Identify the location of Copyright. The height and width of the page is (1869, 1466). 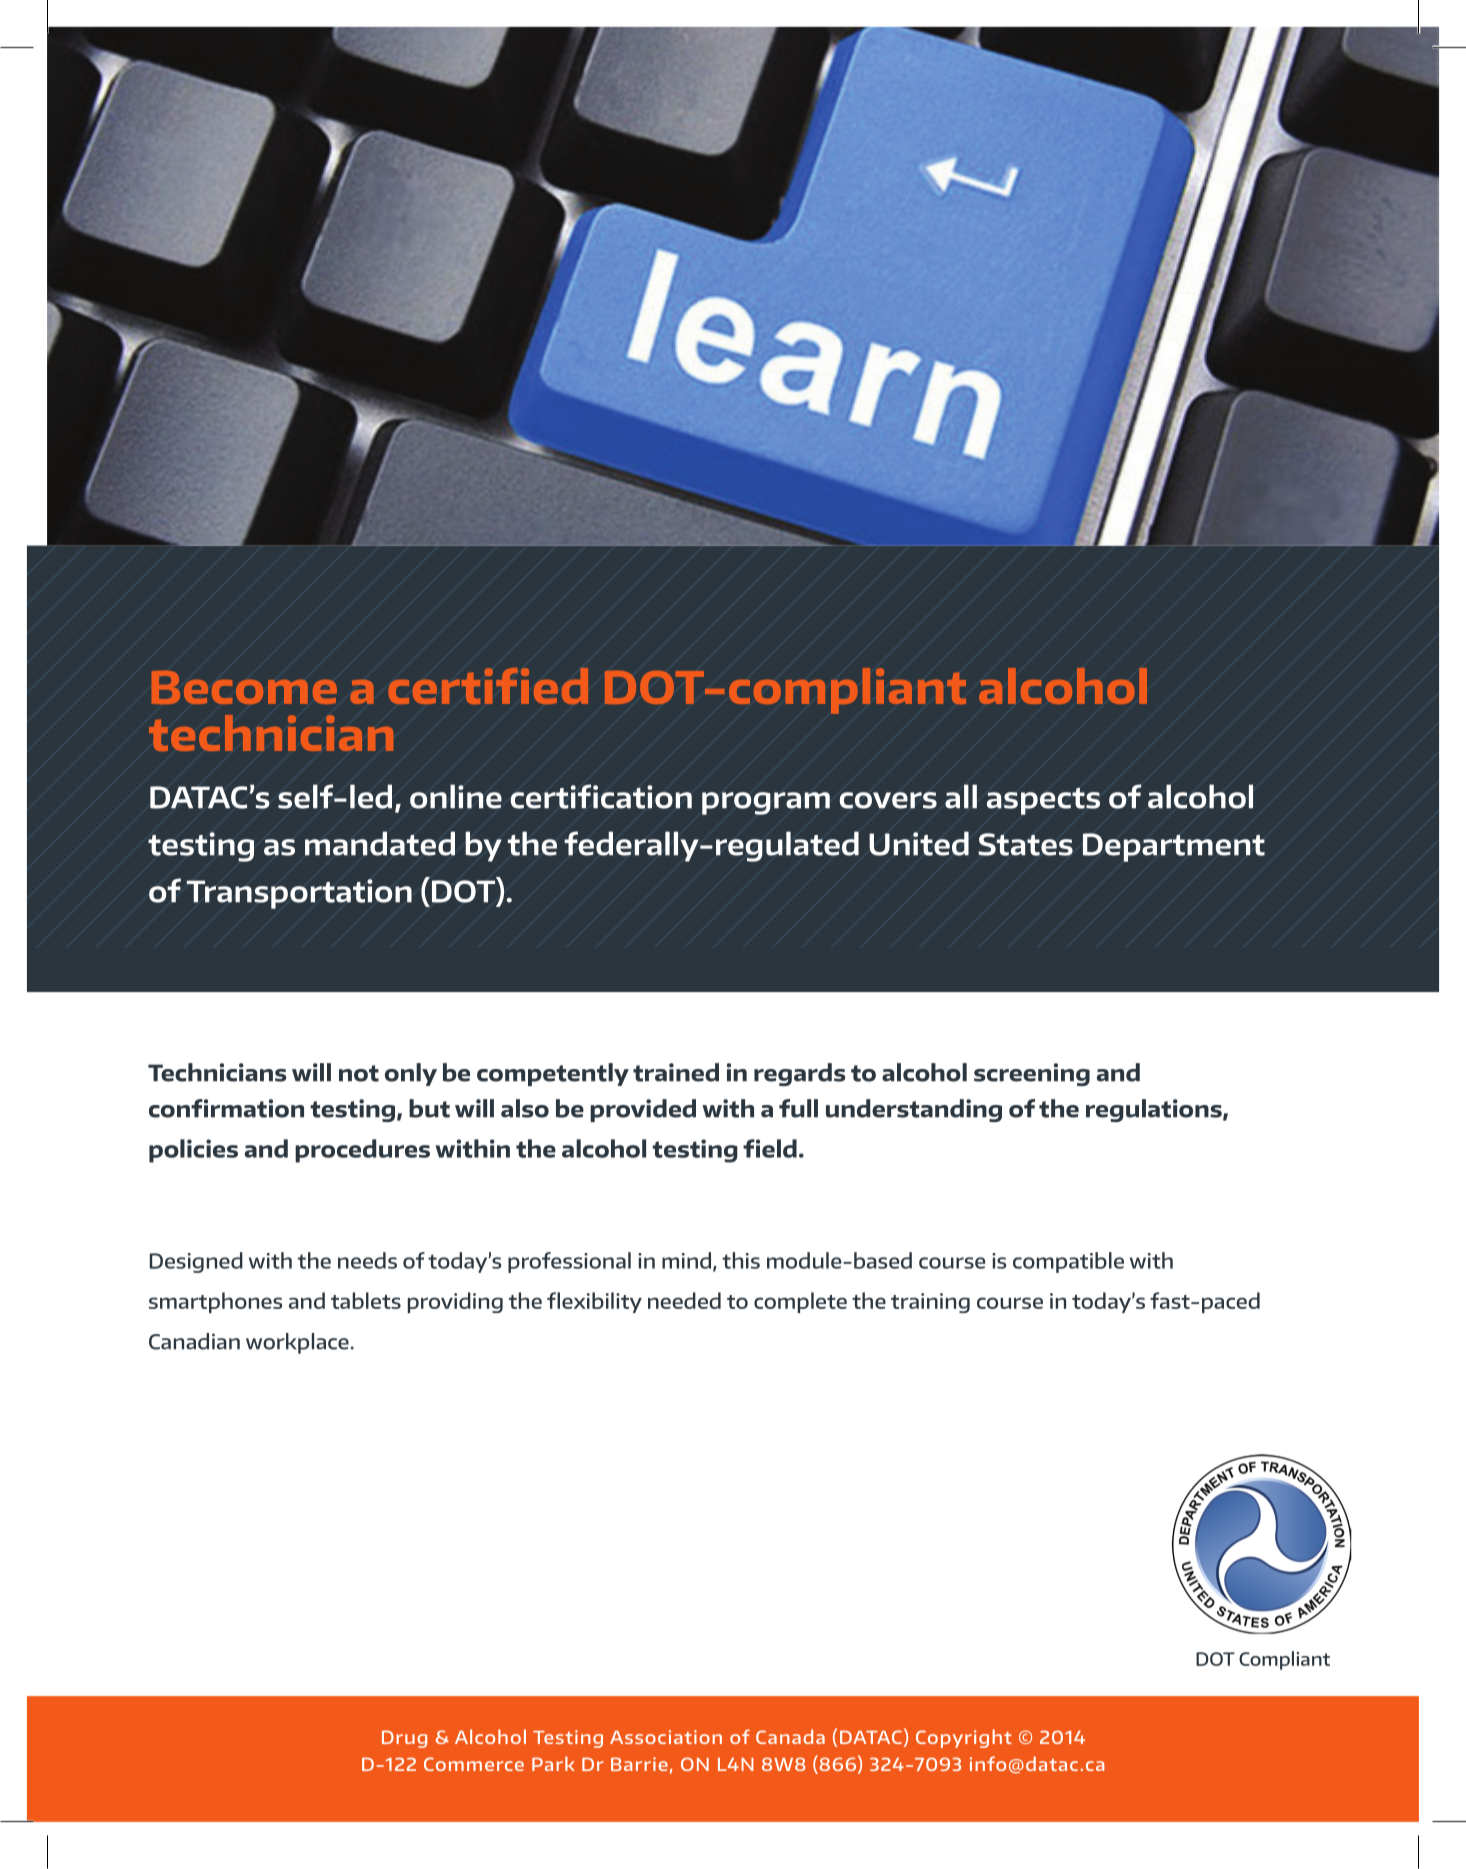
(964, 1738).
